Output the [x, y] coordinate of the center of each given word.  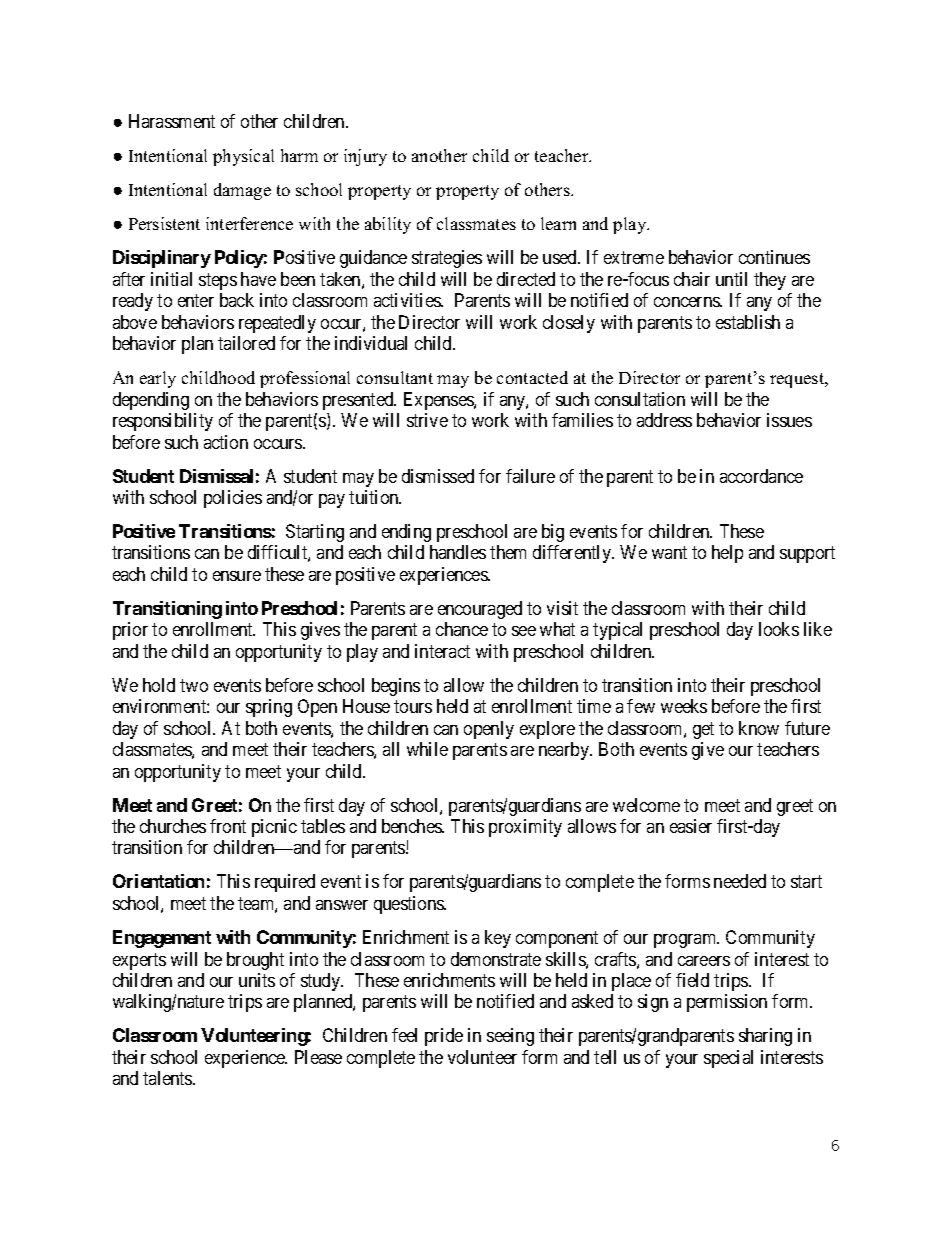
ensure [237, 576]
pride [444, 1037]
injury [365, 157]
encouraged [480, 610]
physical [243, 157]
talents [168, 1078]
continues [774, 257]
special [728, 1059]
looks [779, 629]
